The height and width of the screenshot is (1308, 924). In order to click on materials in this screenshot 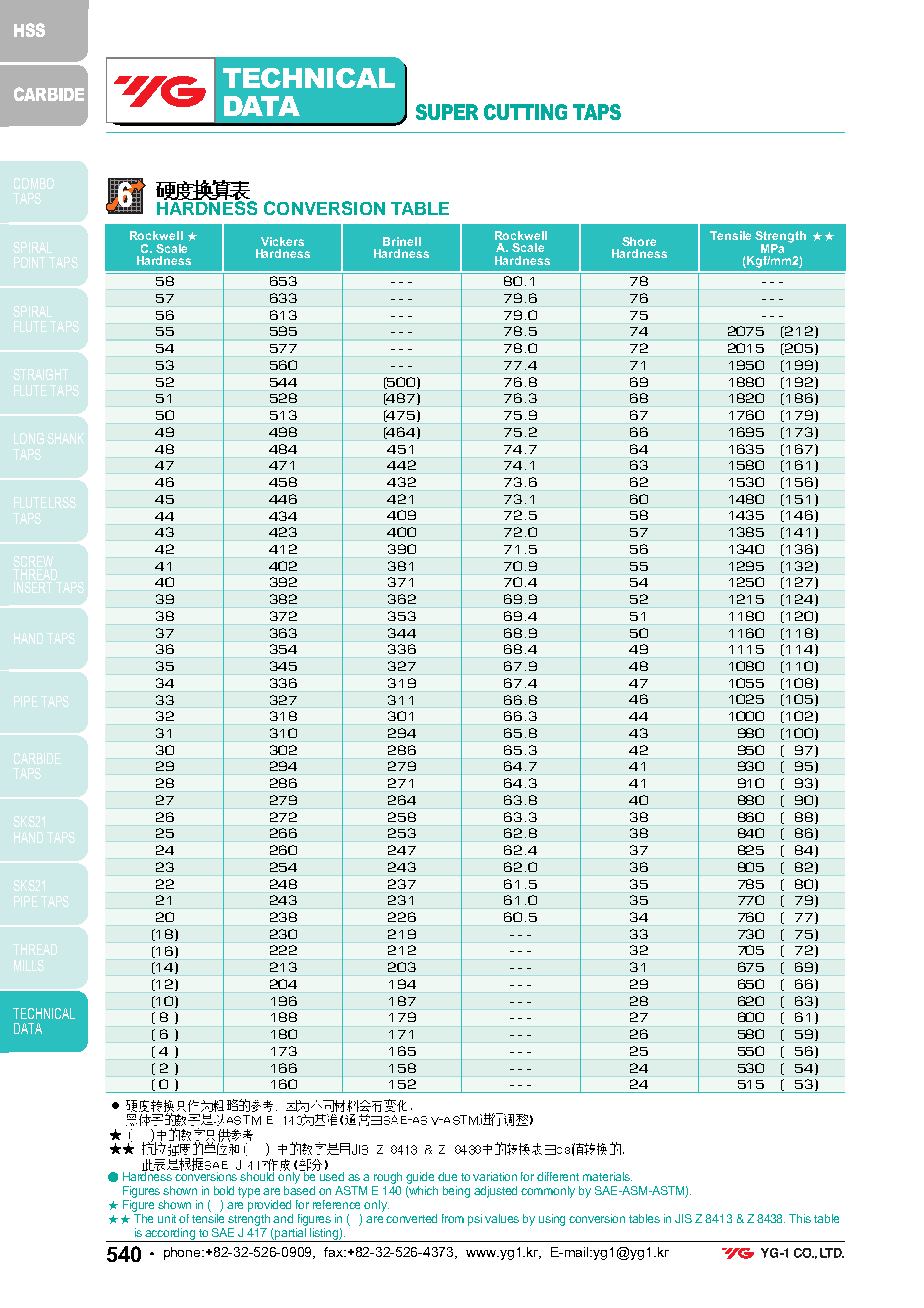, I will do `click(607, 1176)`.
